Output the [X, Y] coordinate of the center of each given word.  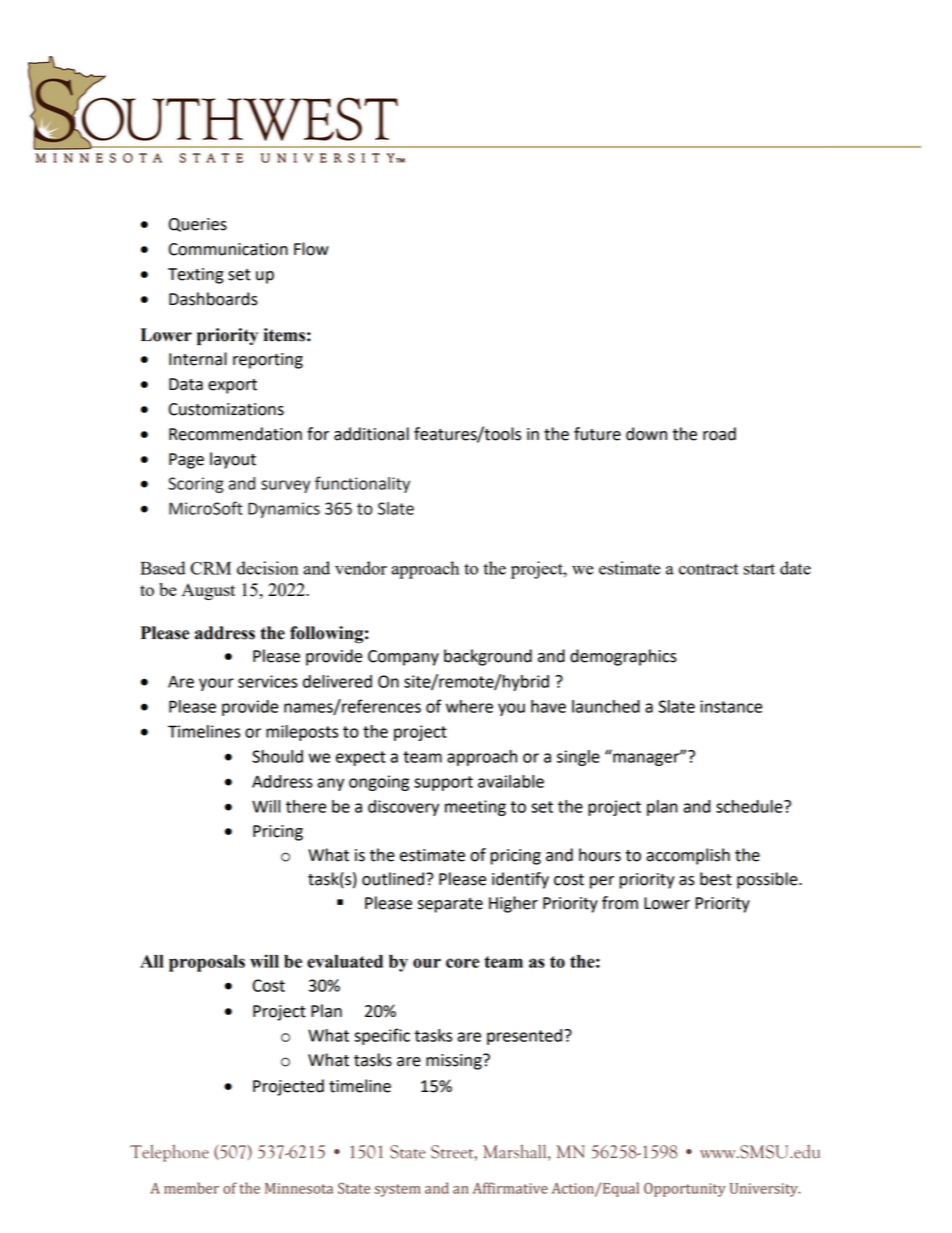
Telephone [169, 1153]
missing [455, 1062]
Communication [228, 249]
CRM [210, 568]
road [719, 434]
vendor [361, 568]
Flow [311, 249]
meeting [475, 808]
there [306, 806]
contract [708, 569]
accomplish [688, 856]
